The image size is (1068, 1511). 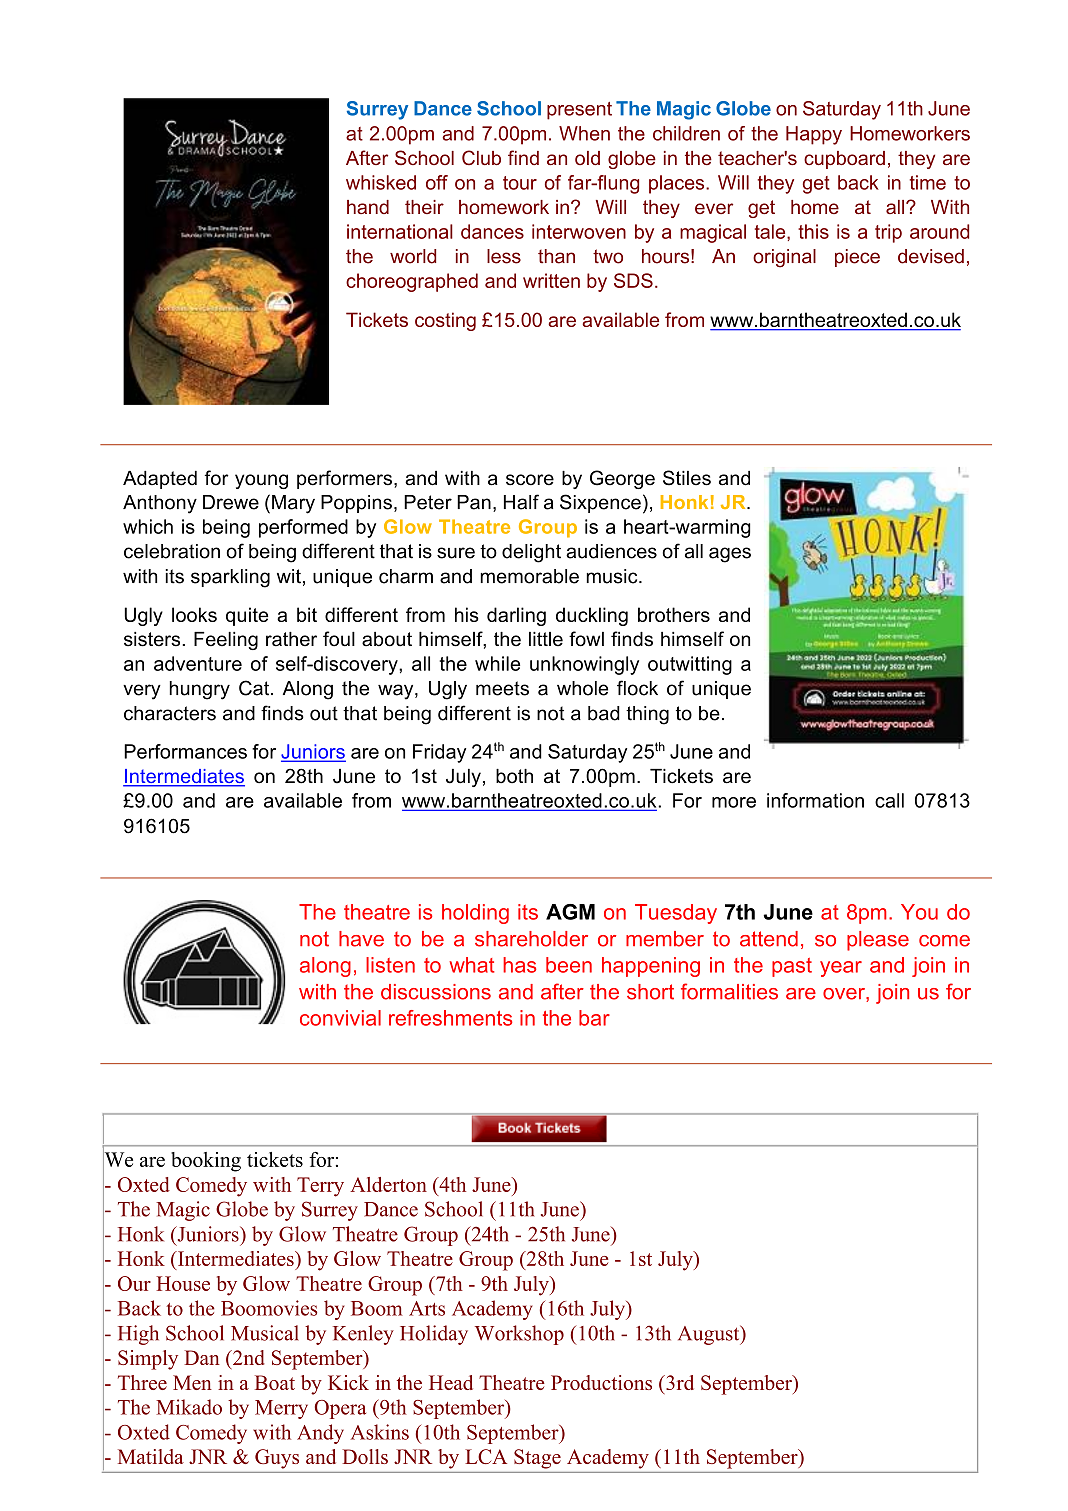 What do you see at coordinates (261, 481) in the document?
I see `young` at bounding box center [261, 481].
